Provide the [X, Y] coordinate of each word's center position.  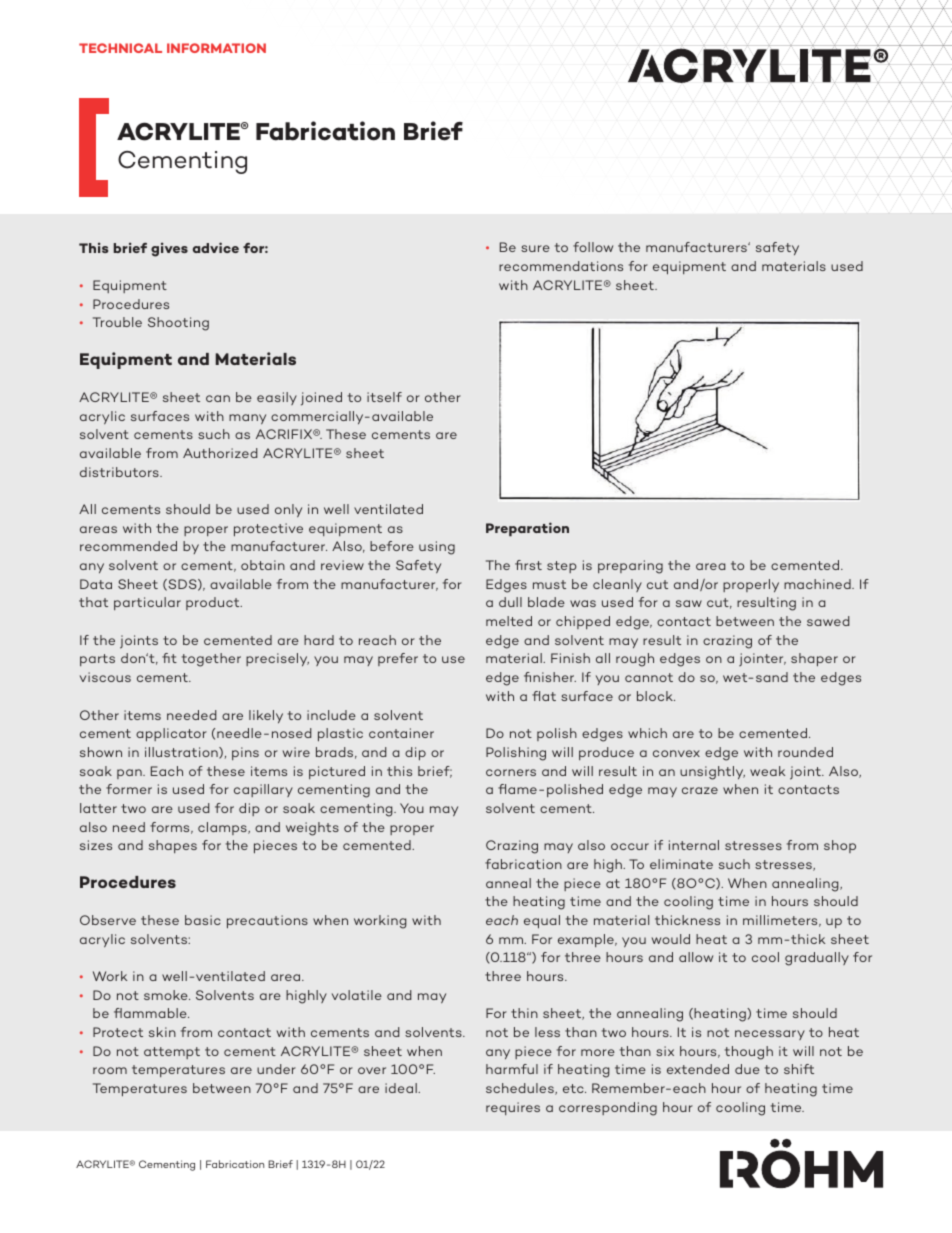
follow [593, 247]
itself [384, 397]
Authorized [220, 453]
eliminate [681, 864]
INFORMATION [216, 48]
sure [535, 248]
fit [169, 658]
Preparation [527, 529]
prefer [398, 659]
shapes [173, 846]
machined [818, 584]
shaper [814, 660]
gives [169, 249]
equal [542, 922]
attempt [172, 1053]
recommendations [561, 266]
